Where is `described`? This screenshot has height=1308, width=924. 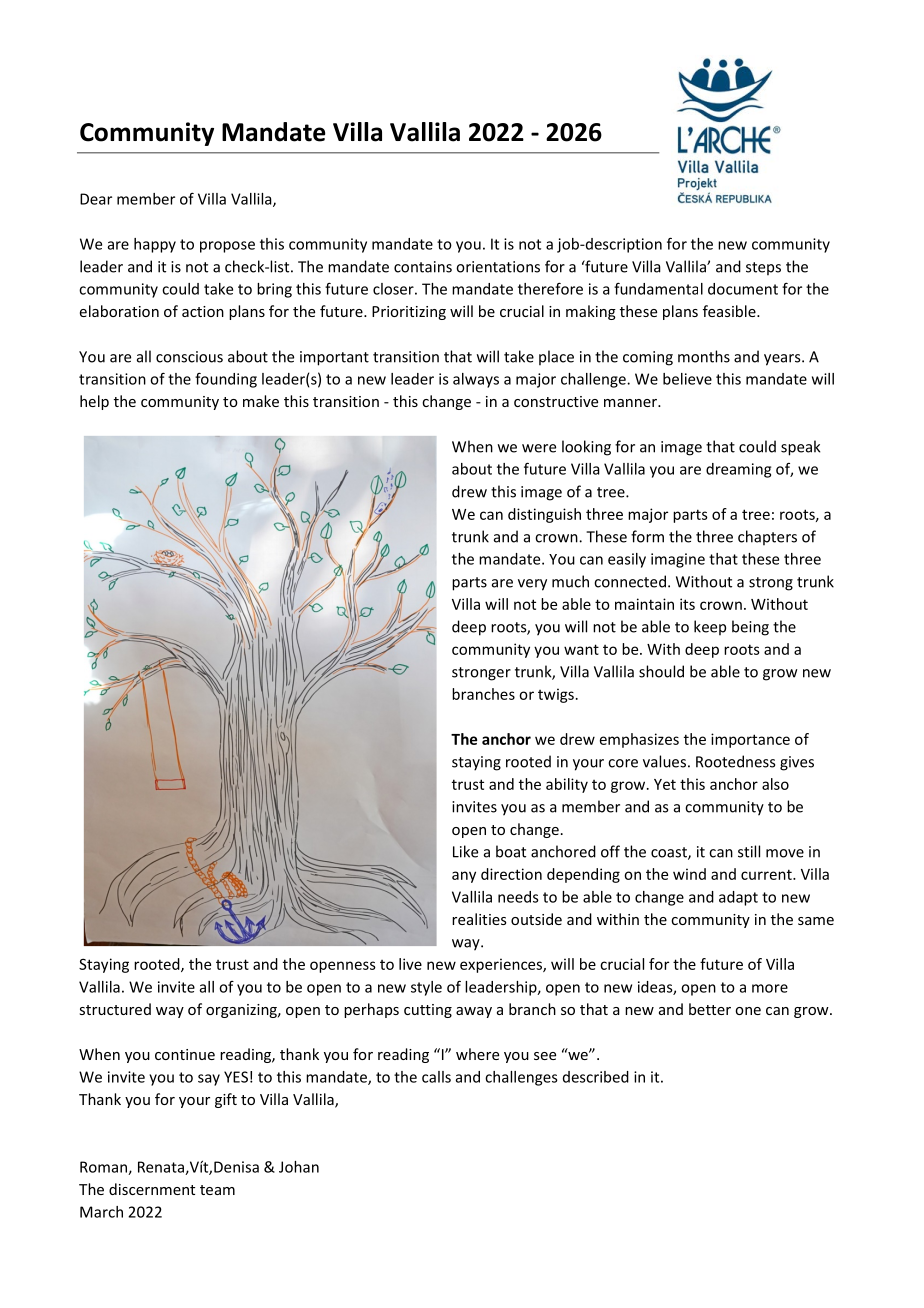 described is located at coordinates (596, 1077).
